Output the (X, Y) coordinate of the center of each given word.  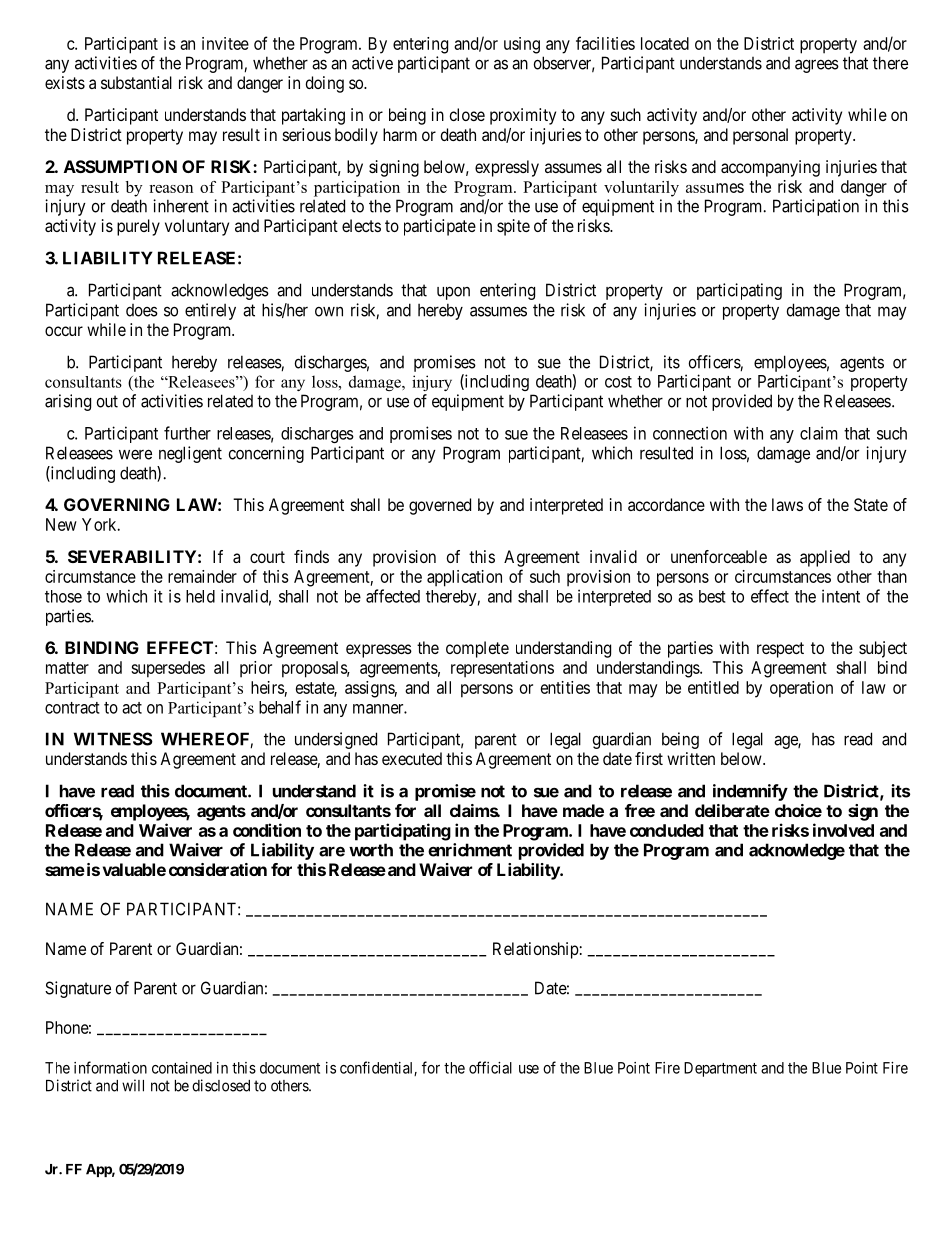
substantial (136, 82)
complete (477, 649)
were (135, 454)
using (522, 45)
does (142, 310)
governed (440, 506)
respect (780, 650)
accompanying (770, 168)
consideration (218, 869)
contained (182, 1068)
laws (787, 504)
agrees (817, 66)
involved (843, 830)
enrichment (470, 850)
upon (453, 293)
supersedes (168, 669)
